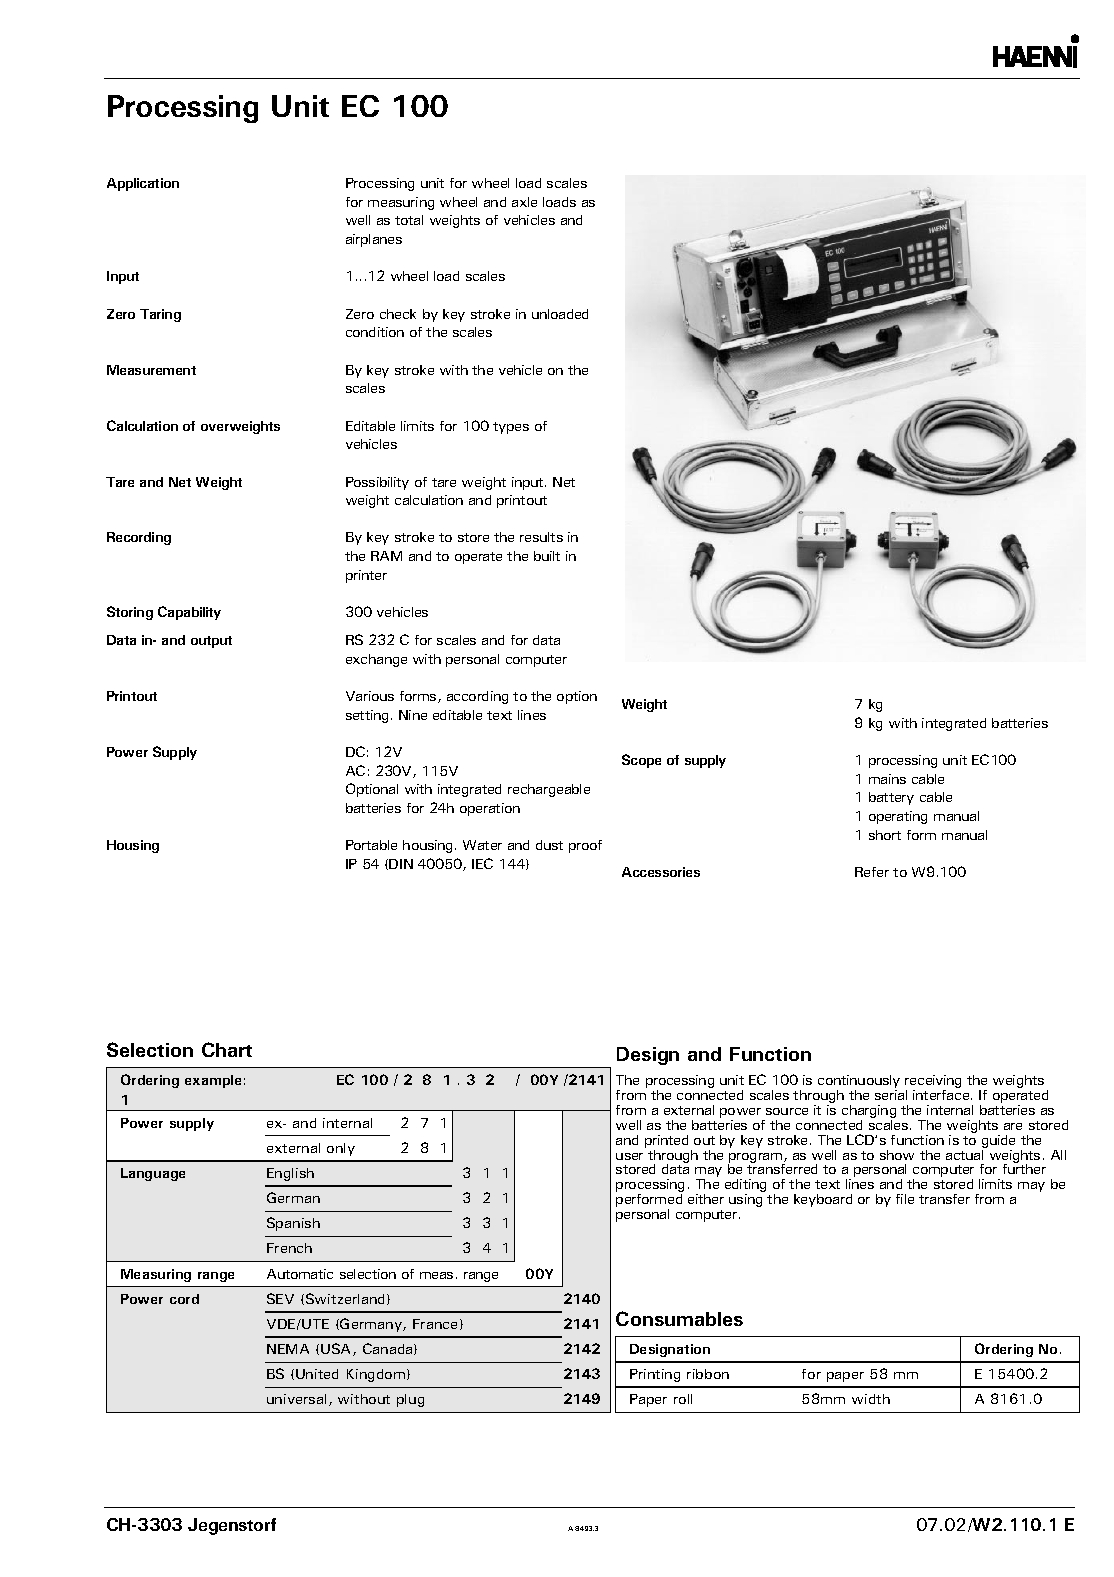 Image resolution: width=1114 pixels, height=1577 pixels. Describe the element at coordinates (409, 220) in the page. I see `total` at that location.
